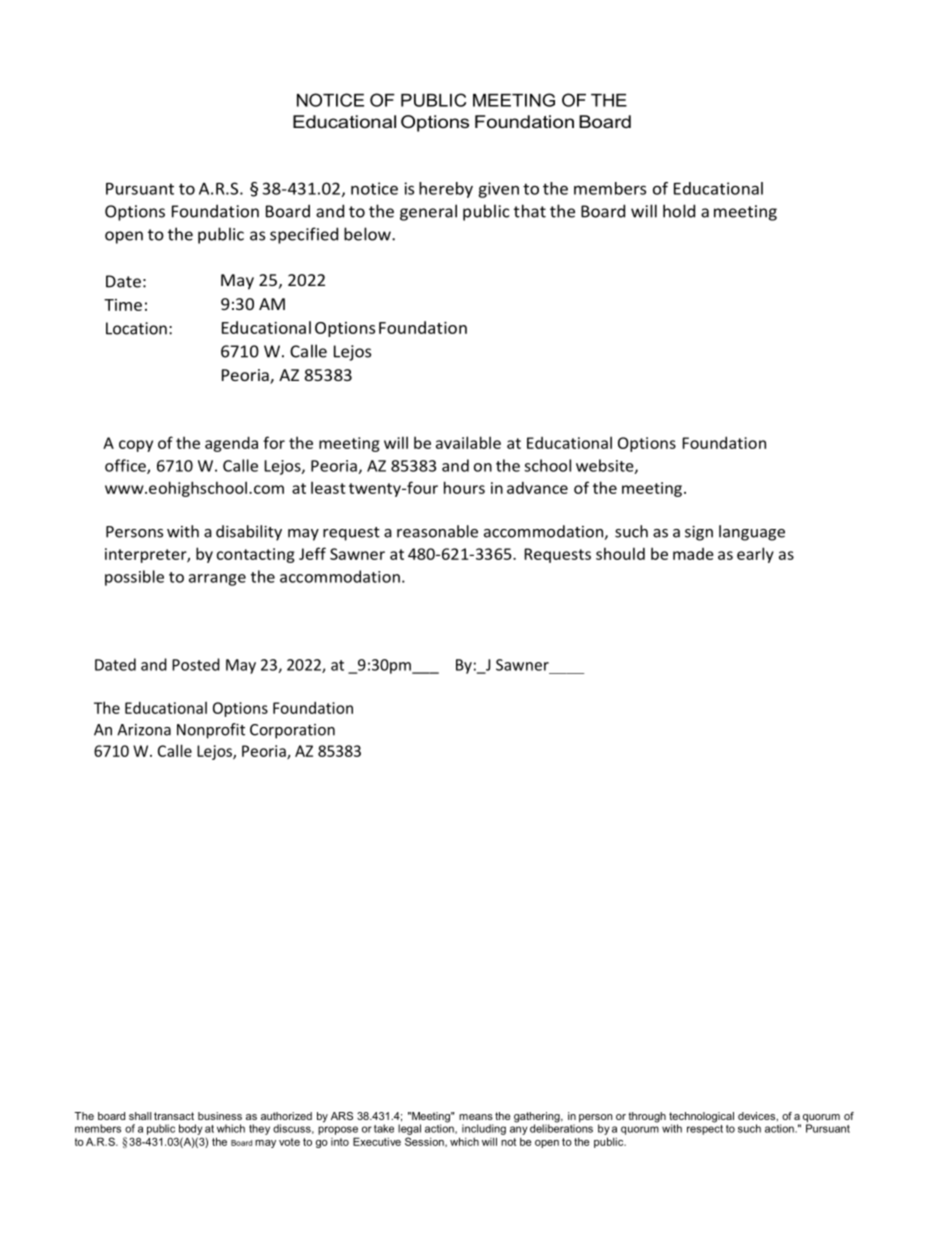 The height and width of the screenshot is (1237, 952). Describe the element at coordinates (196, 664) in the screenshot. I see `Posted` at that location.
